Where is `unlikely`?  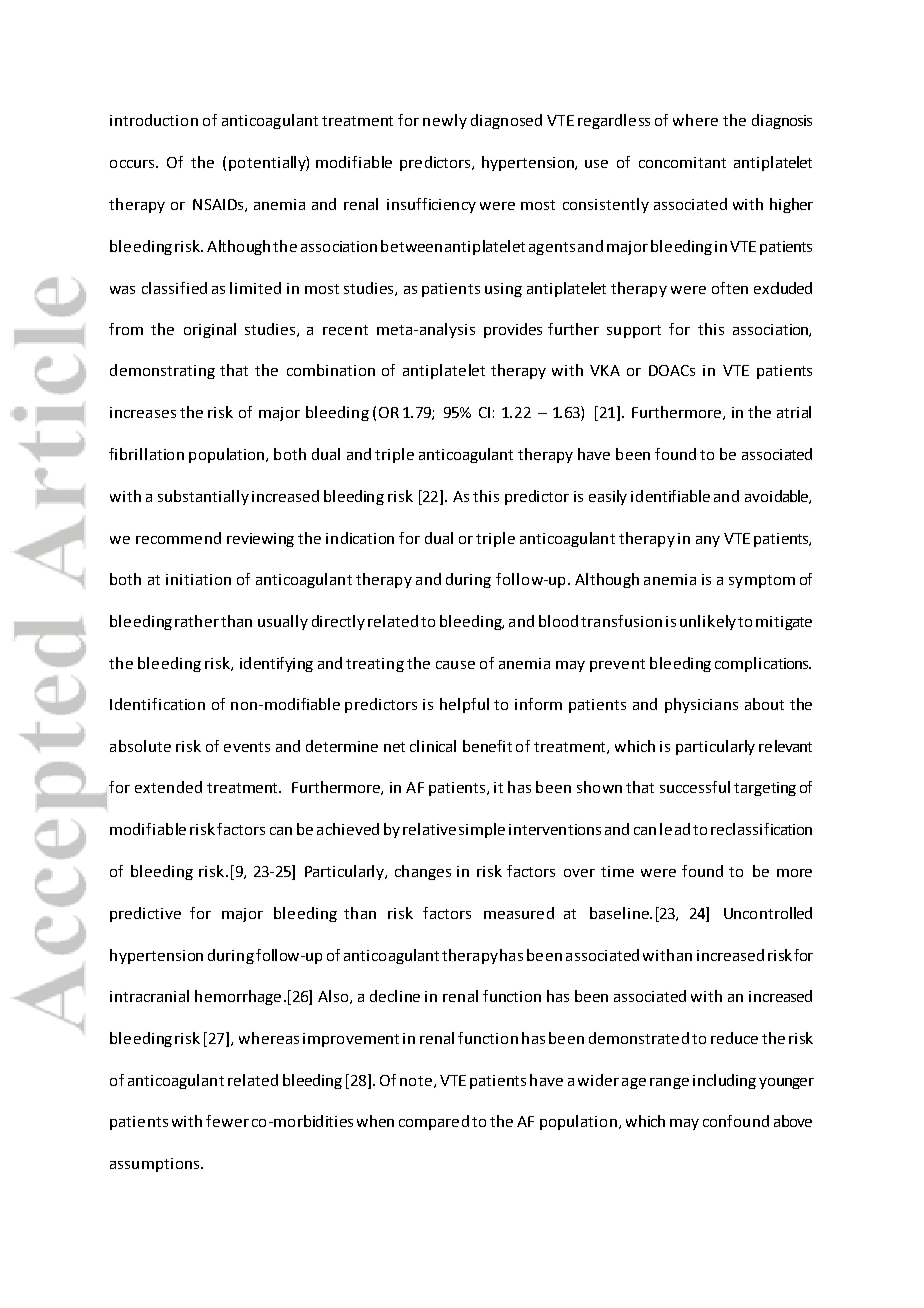
unlikely is located at coordinates (708, 622).
